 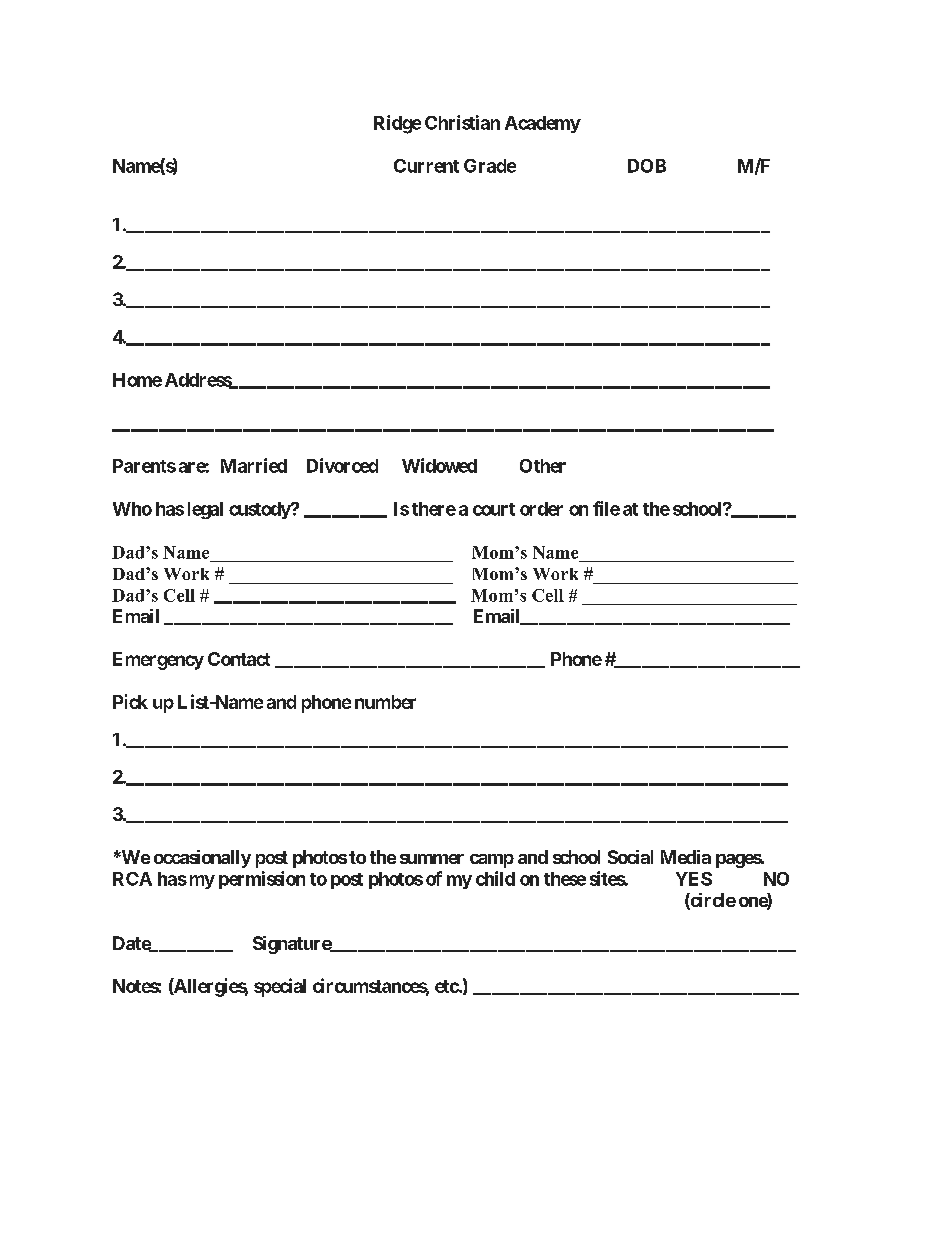 I want to click on etc, so click(x=447, y=986).
